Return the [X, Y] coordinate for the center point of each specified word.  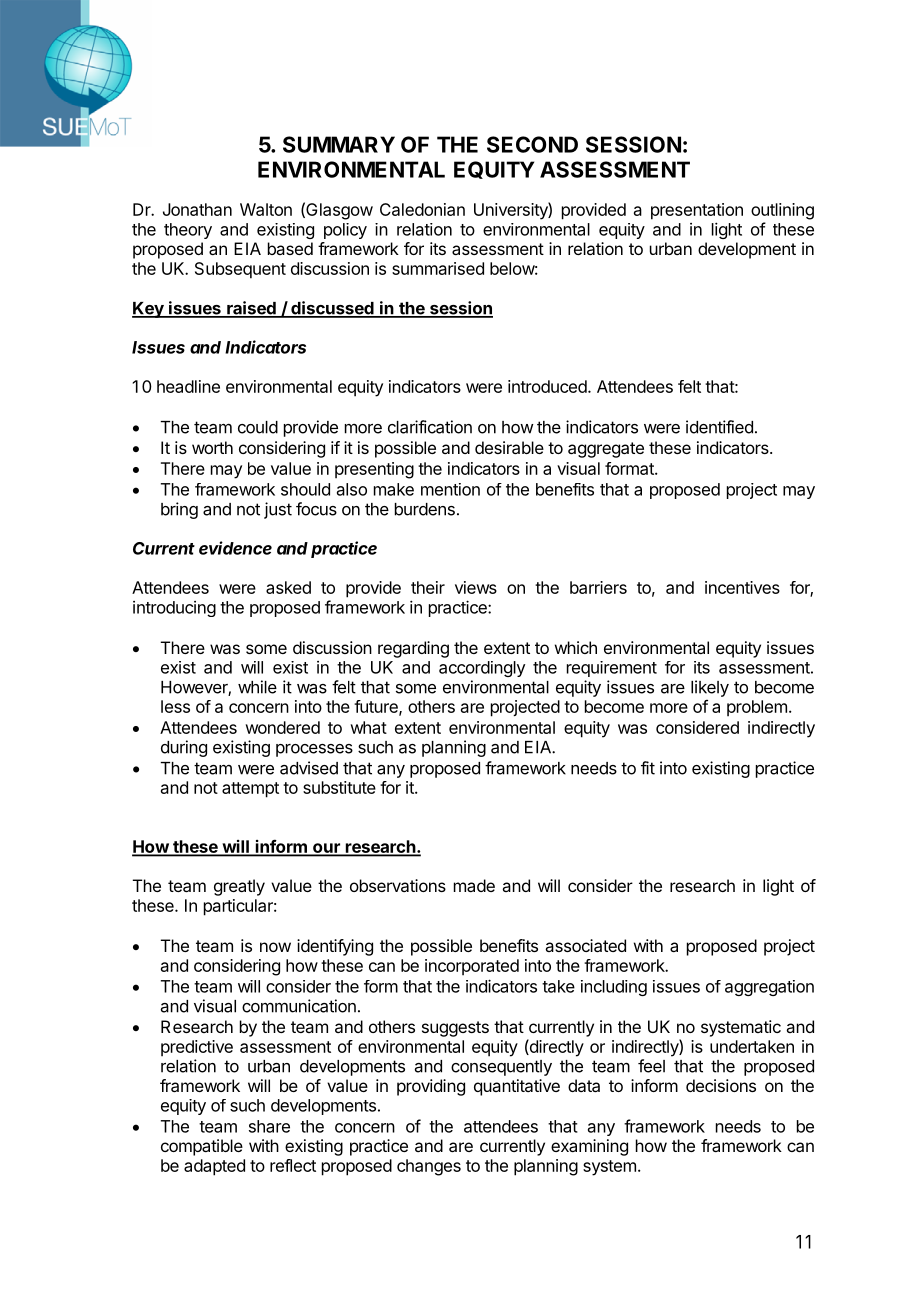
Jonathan [197, 209]
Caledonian [422, 209]
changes [429, 1167]
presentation [697, 211]
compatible [202, 1147]
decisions [721, 1085]
